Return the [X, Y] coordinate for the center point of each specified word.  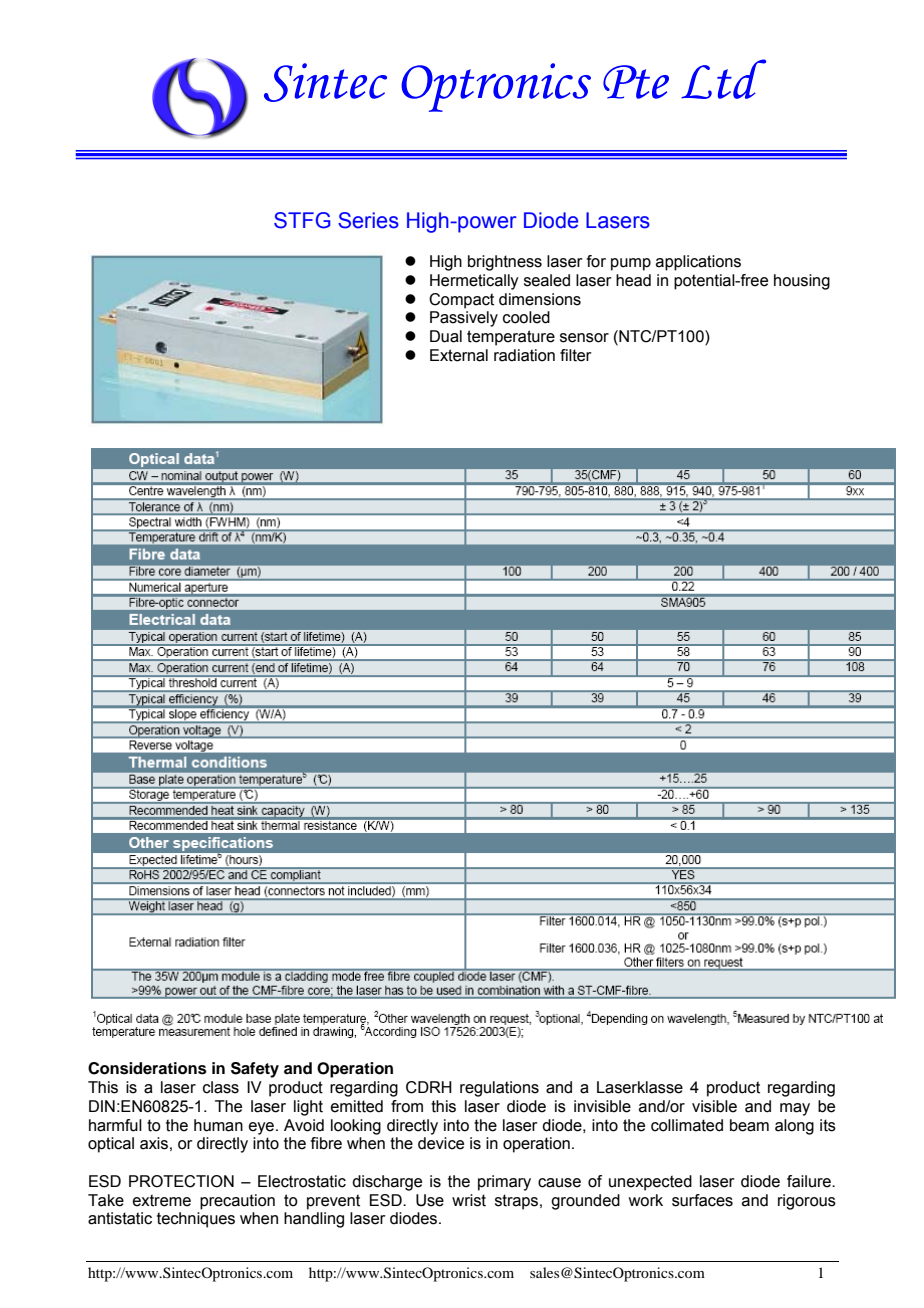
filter [576, 355]
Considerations [147, 1068]
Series [368, 220]
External [459, 355]
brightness [505, 263]
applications [698, 263]
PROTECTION [181, 1181]
